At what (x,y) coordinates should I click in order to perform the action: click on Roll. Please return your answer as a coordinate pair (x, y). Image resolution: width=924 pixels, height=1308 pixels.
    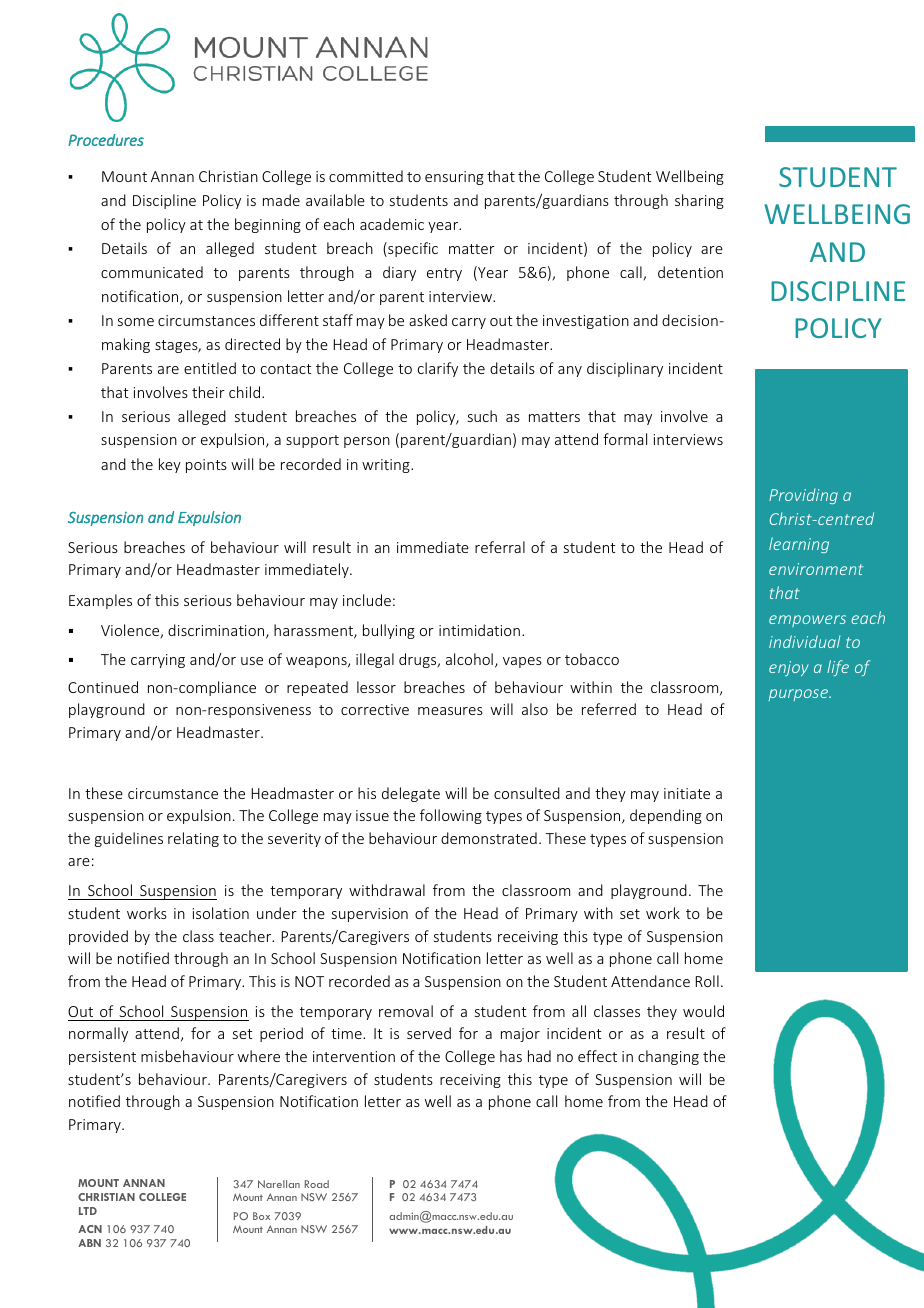
    Looking at the image, I should click on (707, 981).
